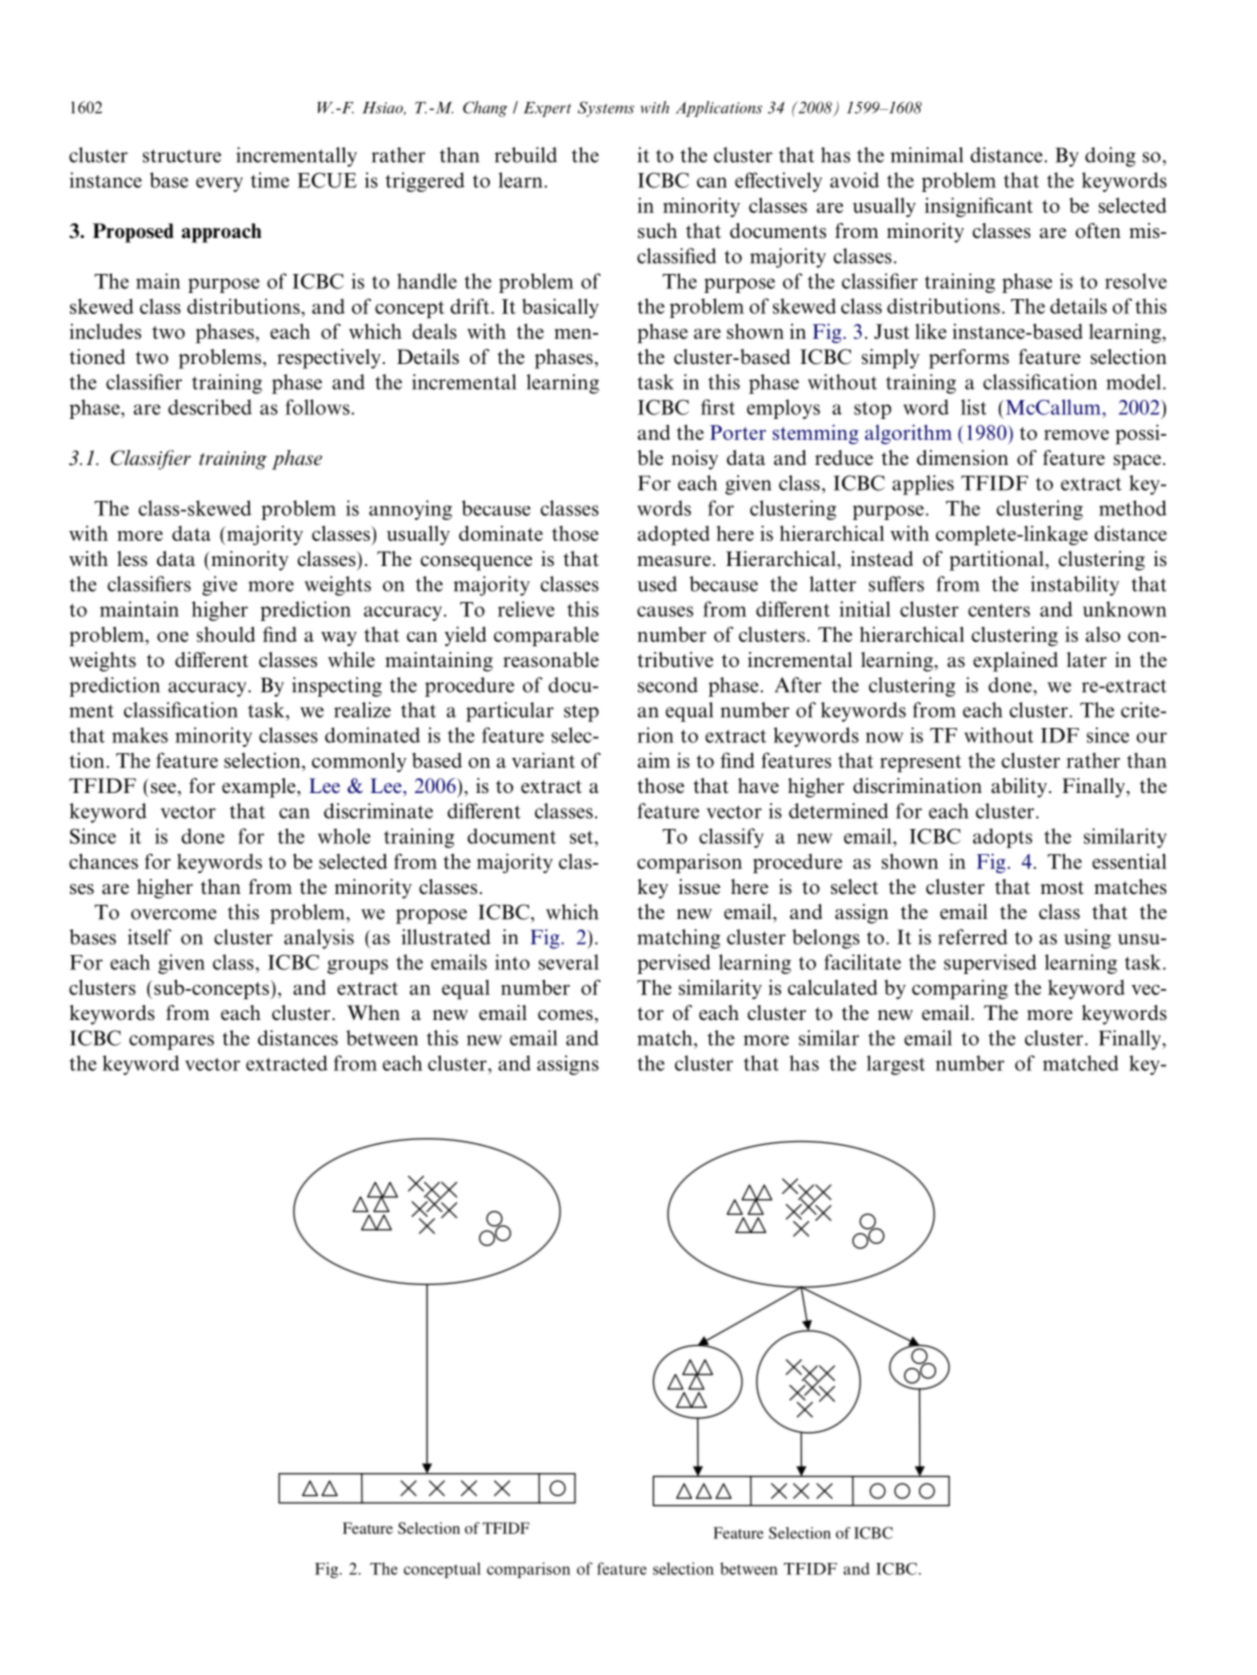  I want to click on used, so click(657, 584).
